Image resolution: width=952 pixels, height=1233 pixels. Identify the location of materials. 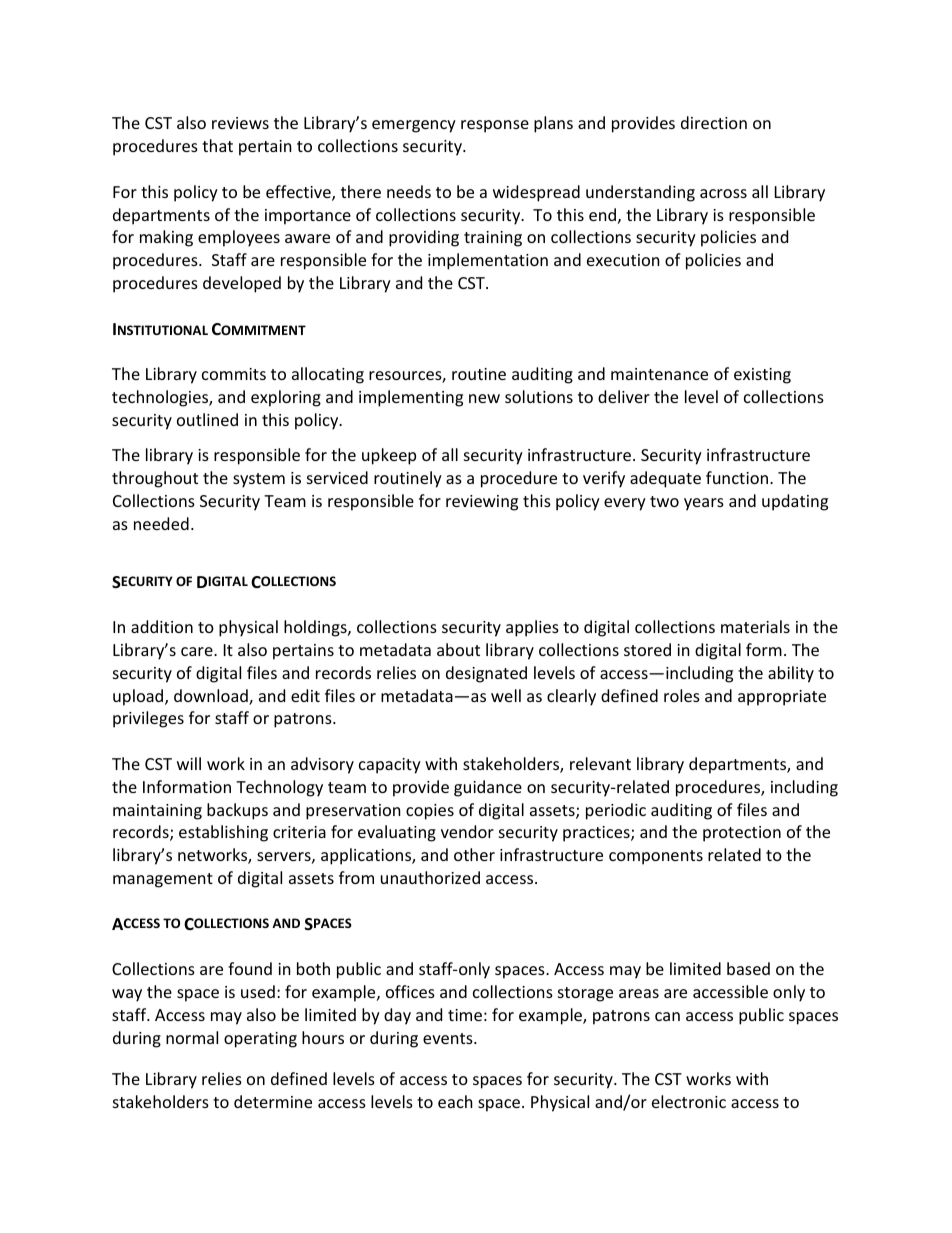
(755, 626).
